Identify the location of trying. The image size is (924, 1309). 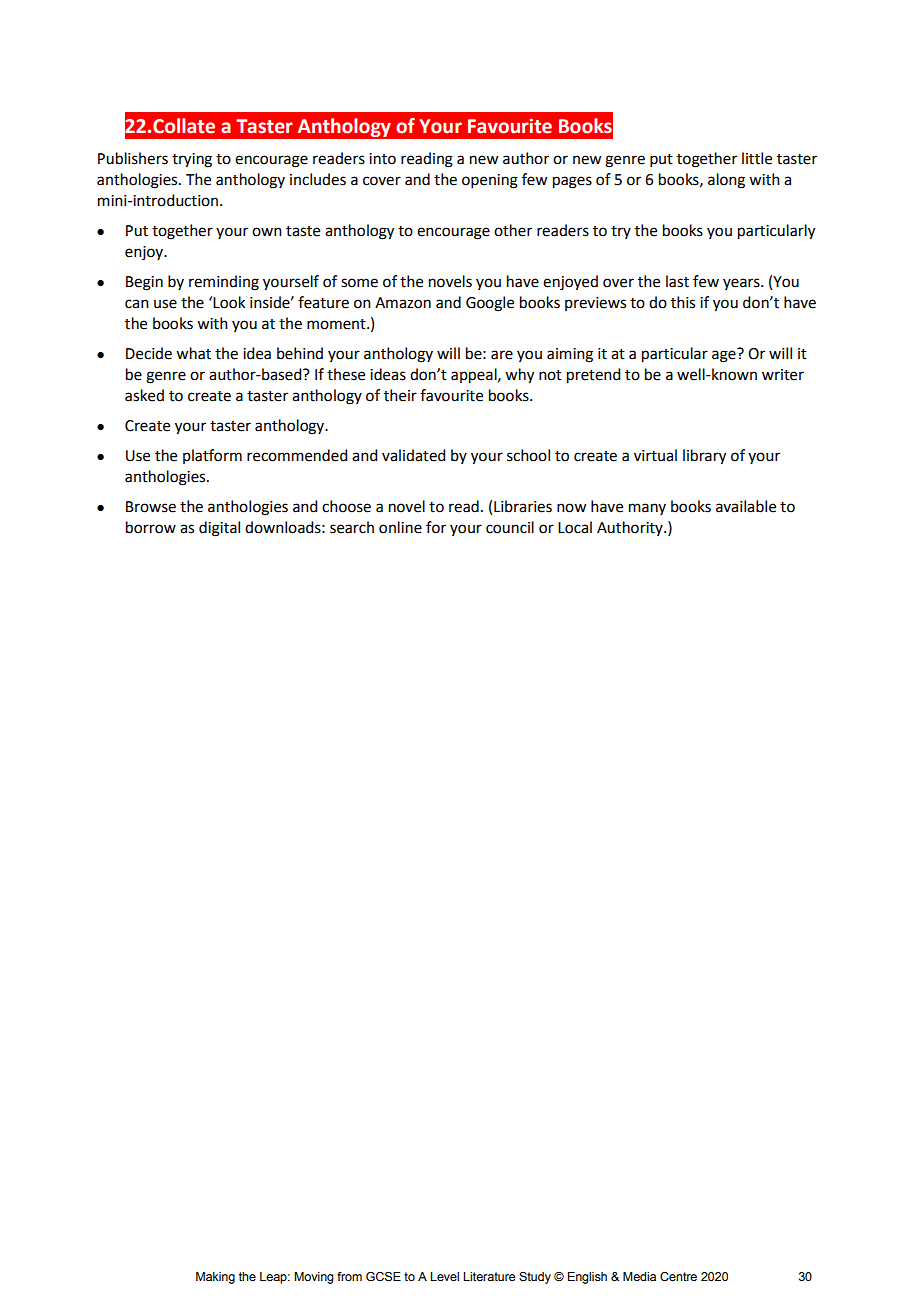
(192, 160).
